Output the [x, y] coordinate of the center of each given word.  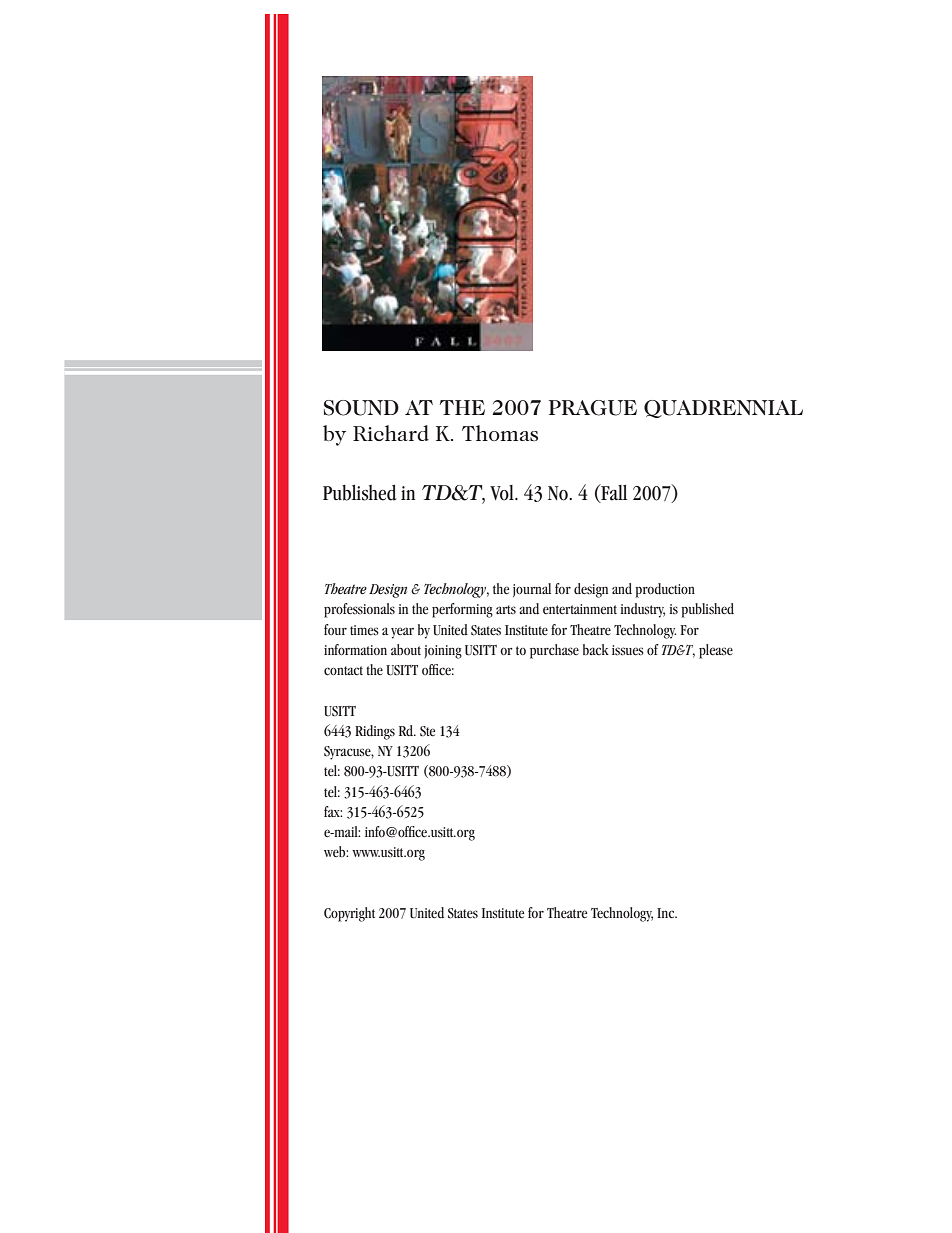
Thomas [500, 433]
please [716, 651]
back [596, 649]
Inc [667, 913]
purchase [554, 651]
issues [628, 650]
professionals [359, 610]
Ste [427, 731]
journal [532, 590]
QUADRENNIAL [723, 409]
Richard [391, 433]
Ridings [375, 732]
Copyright [349, 914]
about [406, 649]
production [665, 590]
